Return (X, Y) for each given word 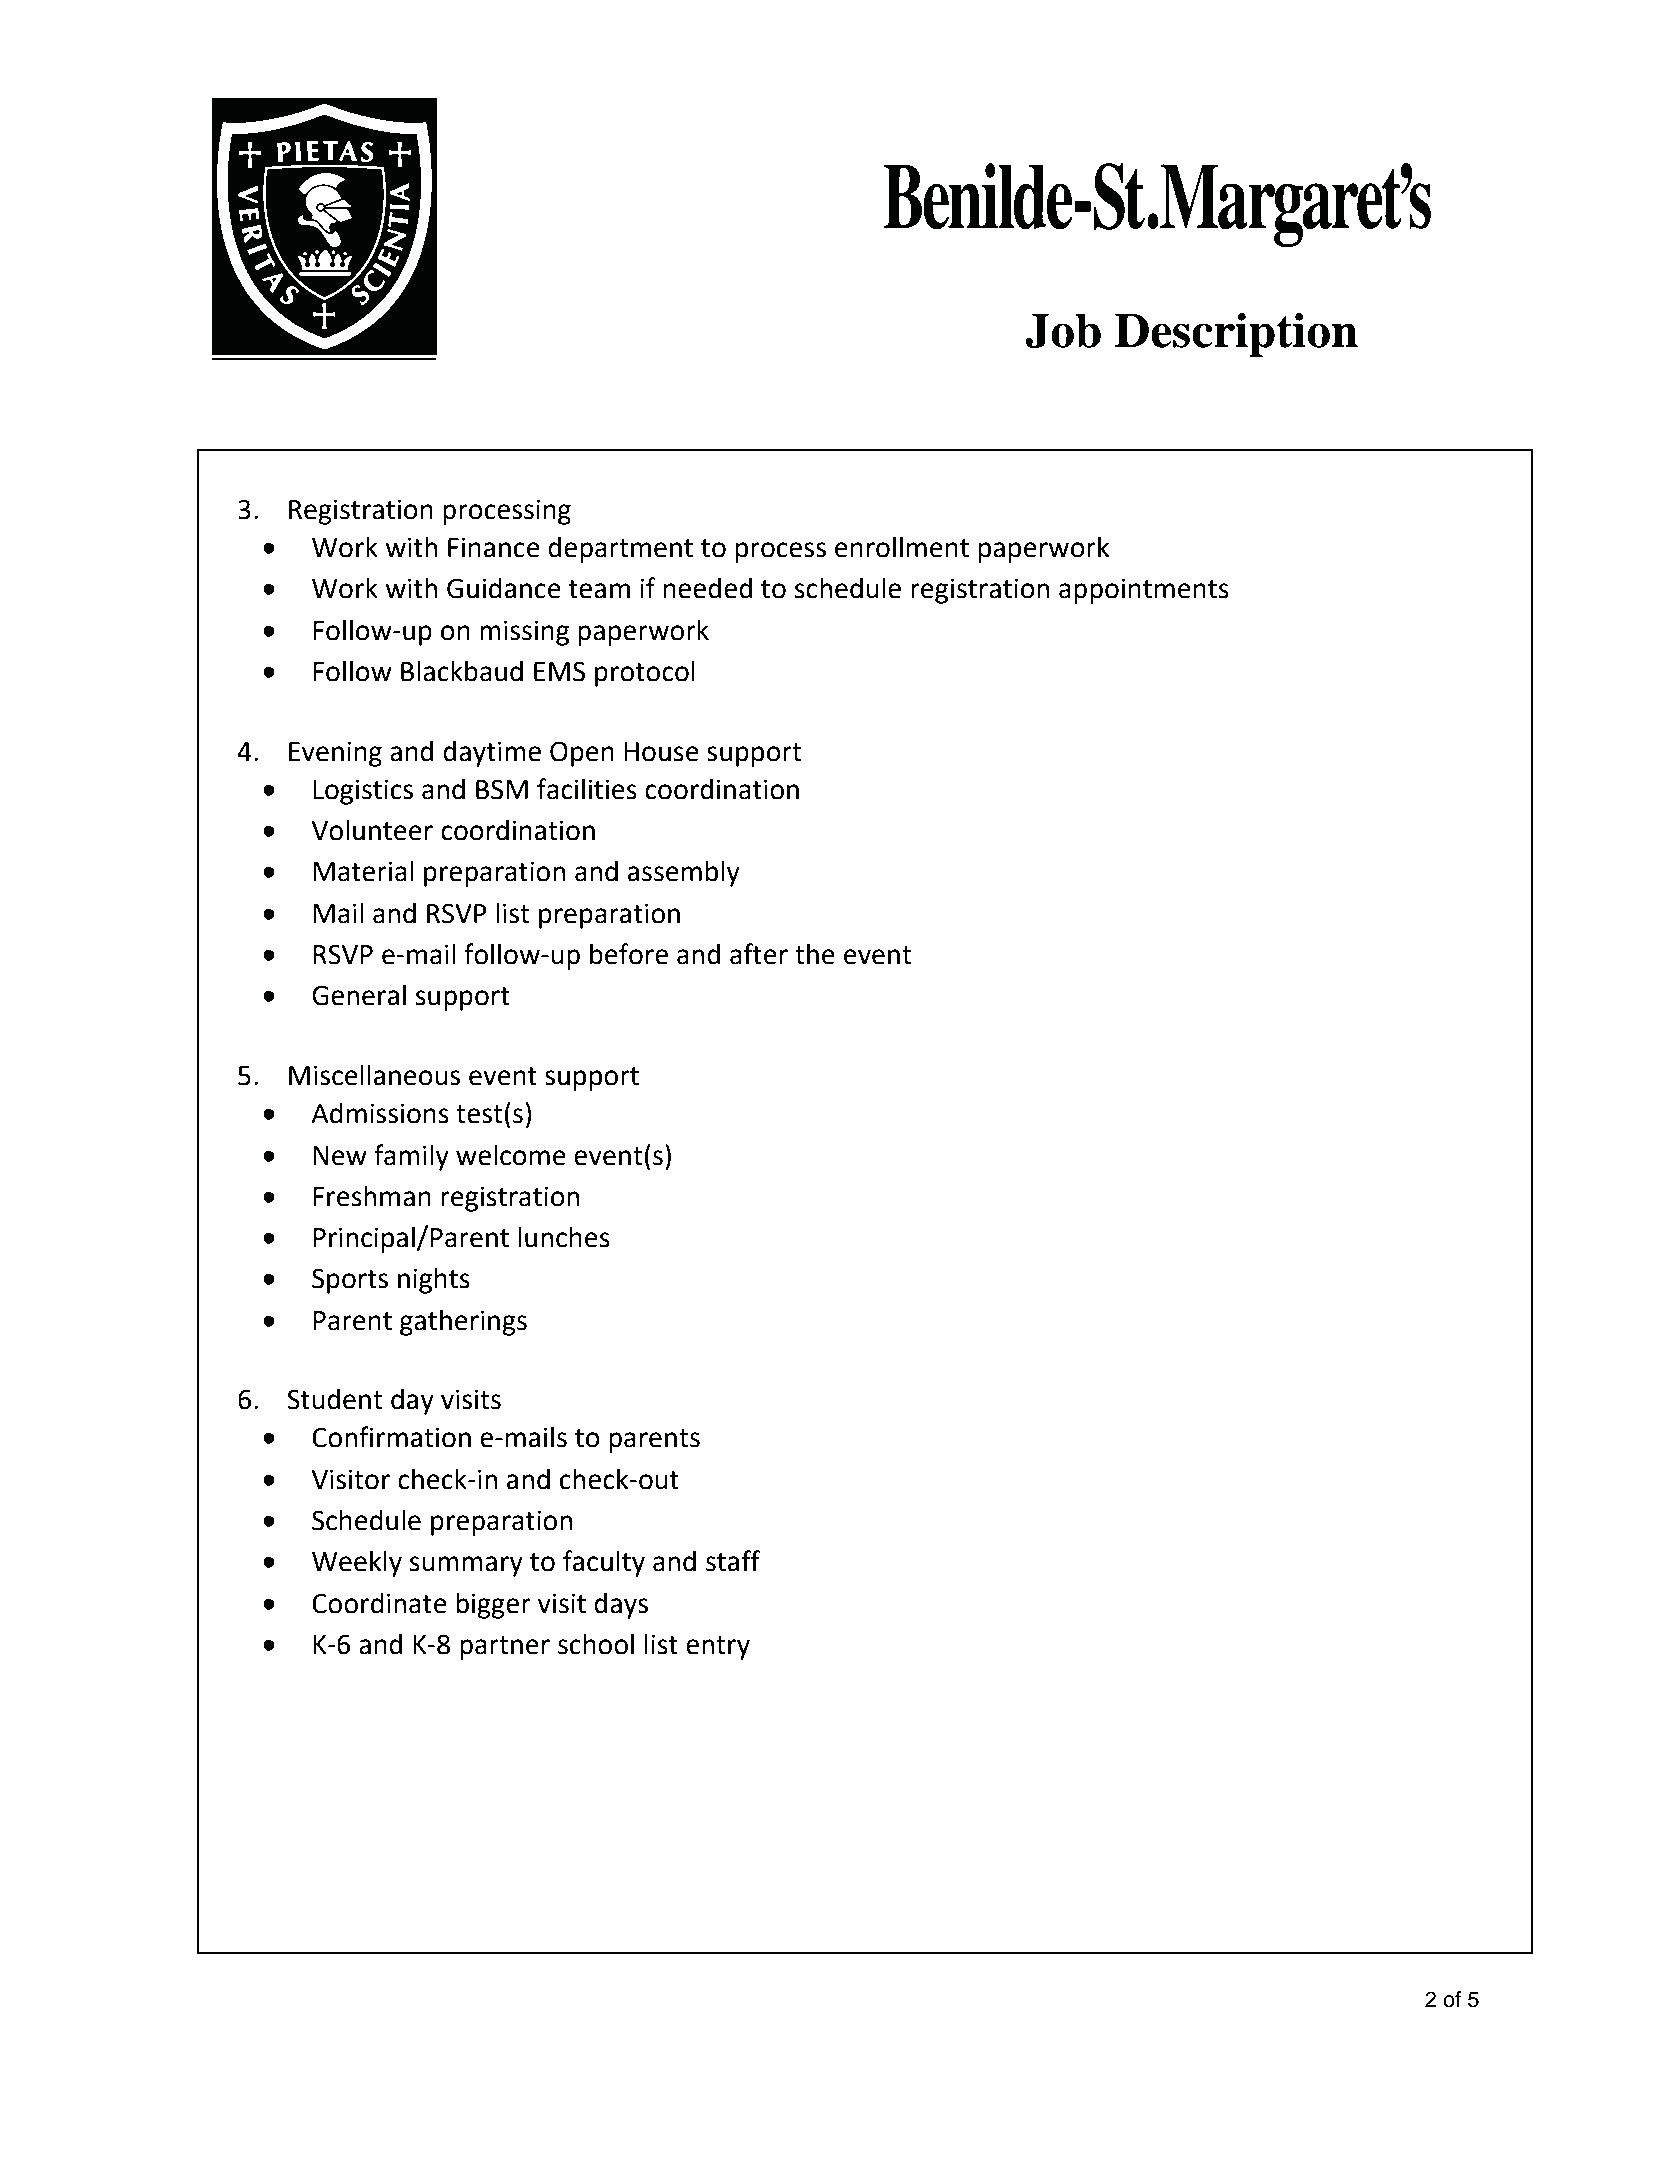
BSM (502, 789)
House (661, 752)
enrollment (902, 547)
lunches (564, 1237)
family (411, 1157)
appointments (1144, 591)
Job (1063, 330)
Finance (494, 547)
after (759, 954)
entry (718, 1648)
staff (733, 1561)
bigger (493, 1605)
